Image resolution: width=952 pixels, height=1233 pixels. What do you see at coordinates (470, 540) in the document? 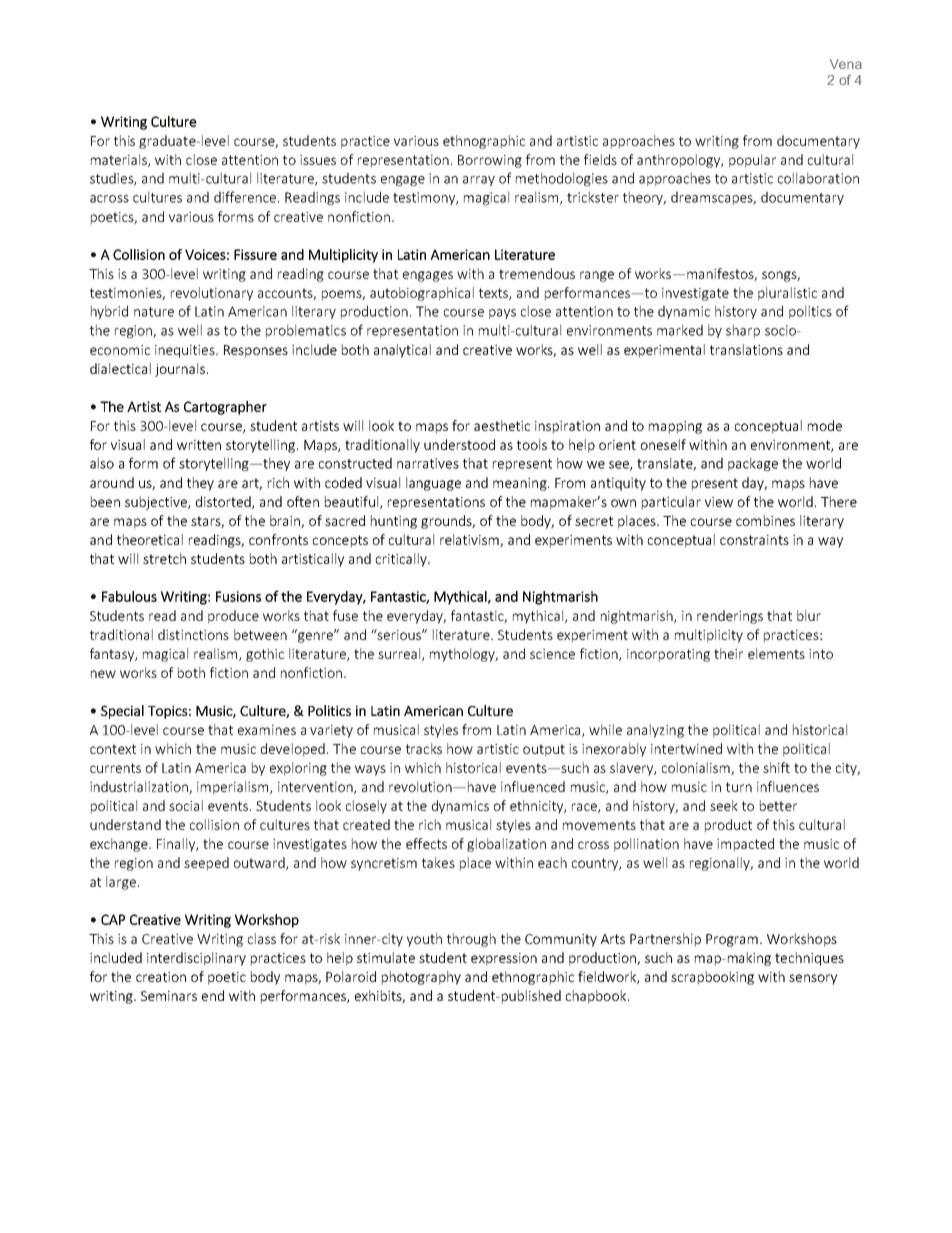
I see `relativism` at bounding box center [470, 540].
